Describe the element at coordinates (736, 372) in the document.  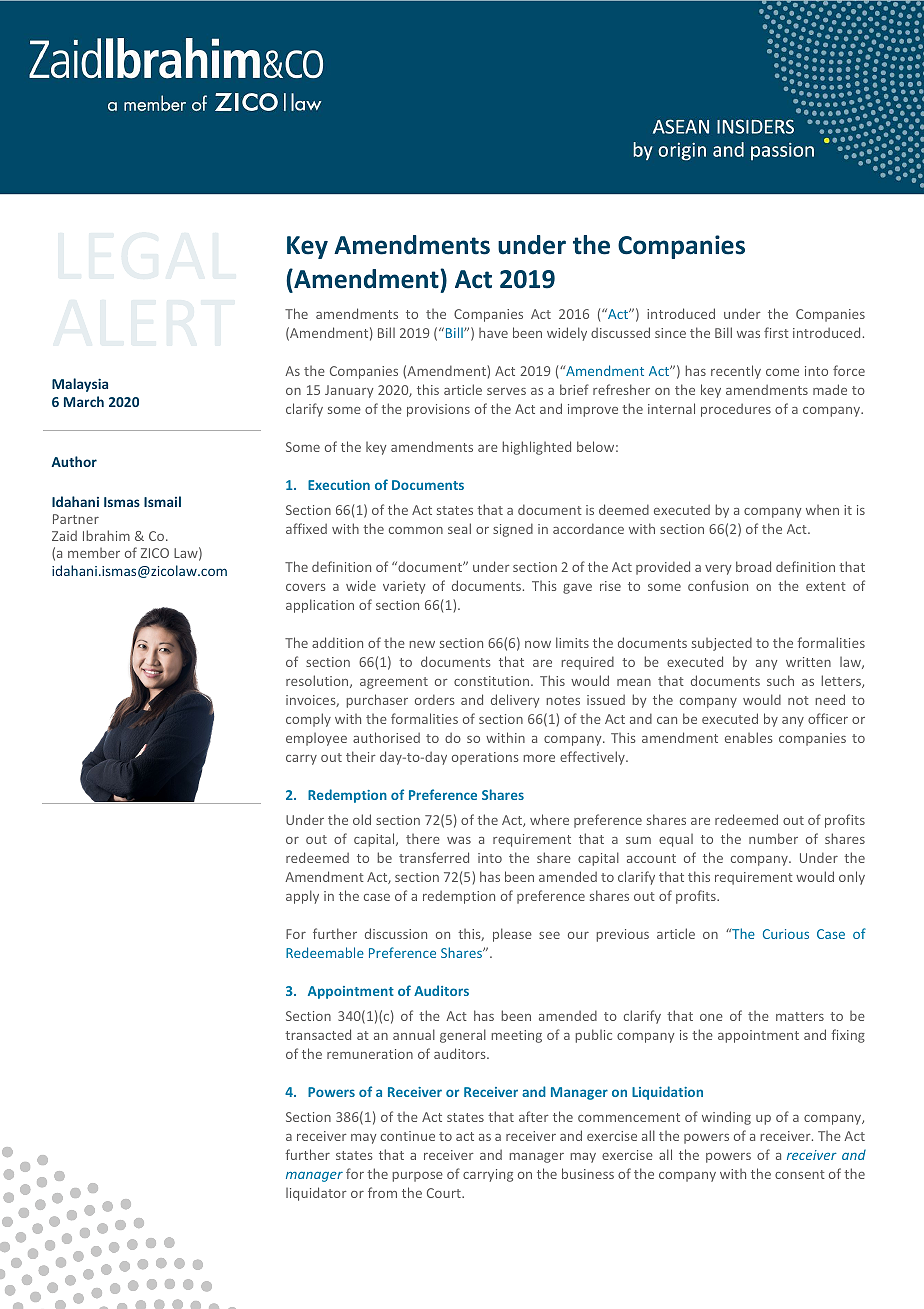
I see `recently` at that location.
